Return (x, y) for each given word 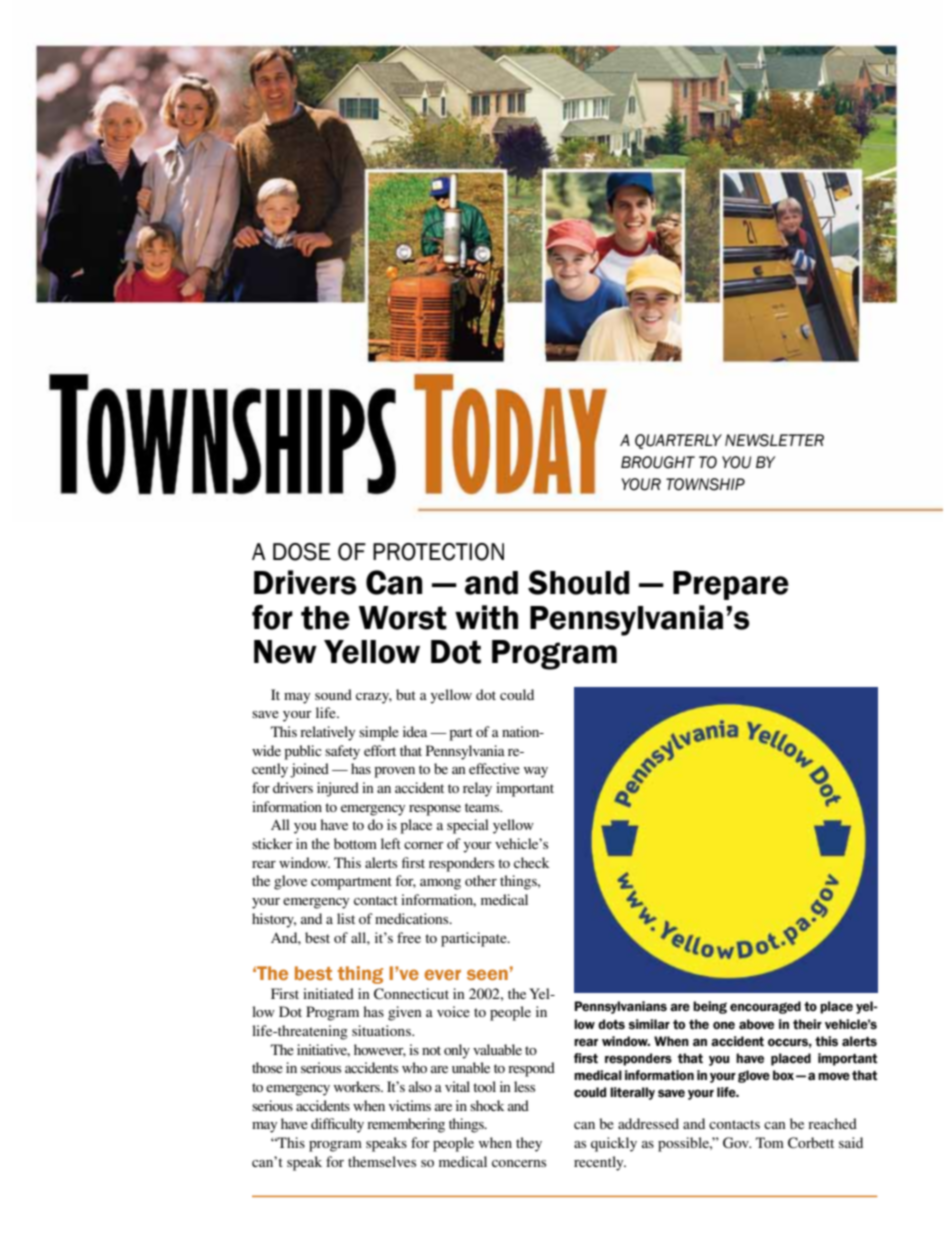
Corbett (811, 1143)
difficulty (337, 1125)
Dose (302, 552)
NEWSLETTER (774, 440)
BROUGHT (658, 462)
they (529, 1144)
